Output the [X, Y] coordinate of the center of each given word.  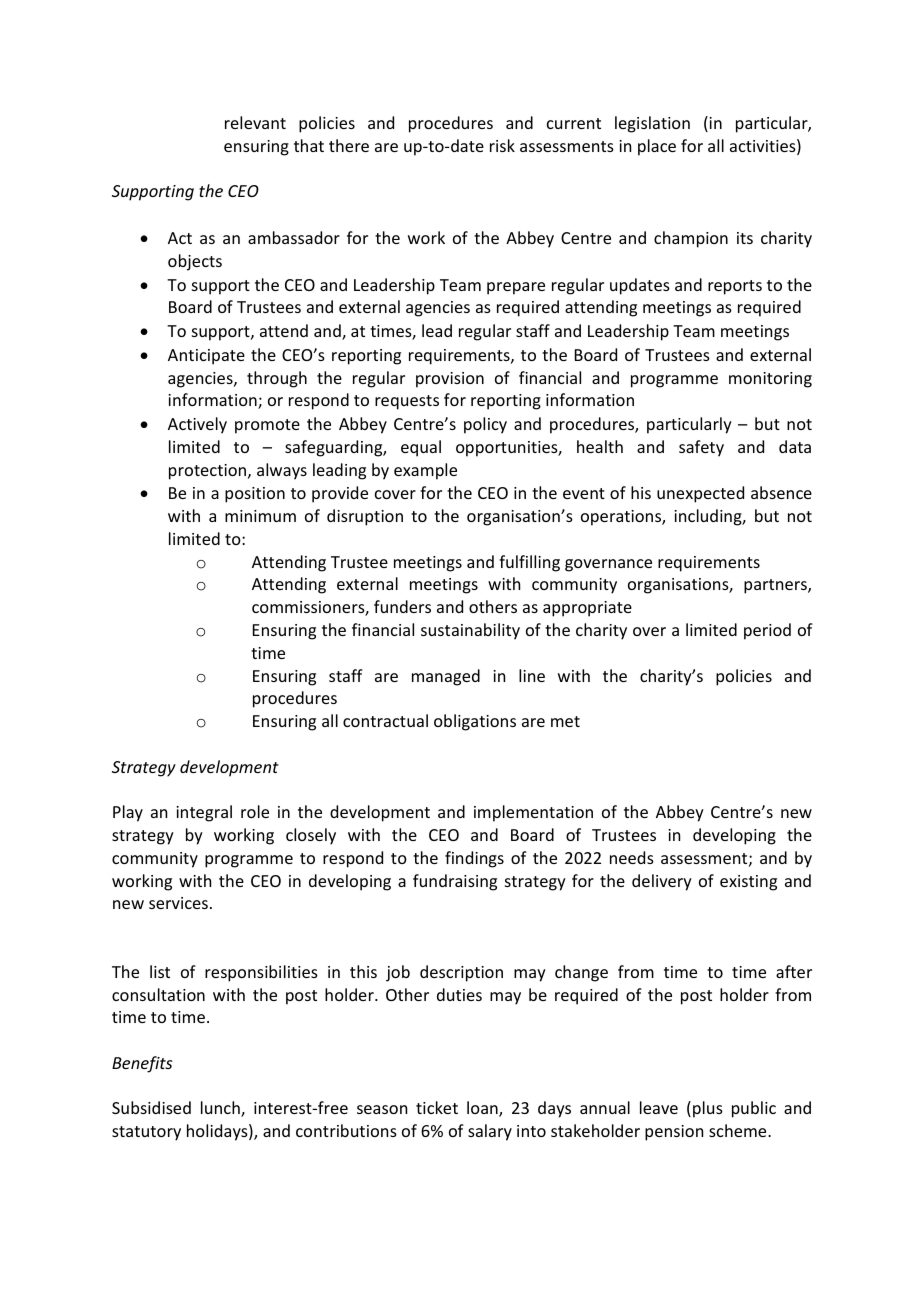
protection [209, 472]
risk [502, 145]
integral [204, 813]
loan [483, 1109]
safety [701, 448]
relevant [255, 122]
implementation [533, 813]
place [657, 147]
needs [632, 857]
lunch [221, 1109]
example [425, 471]
